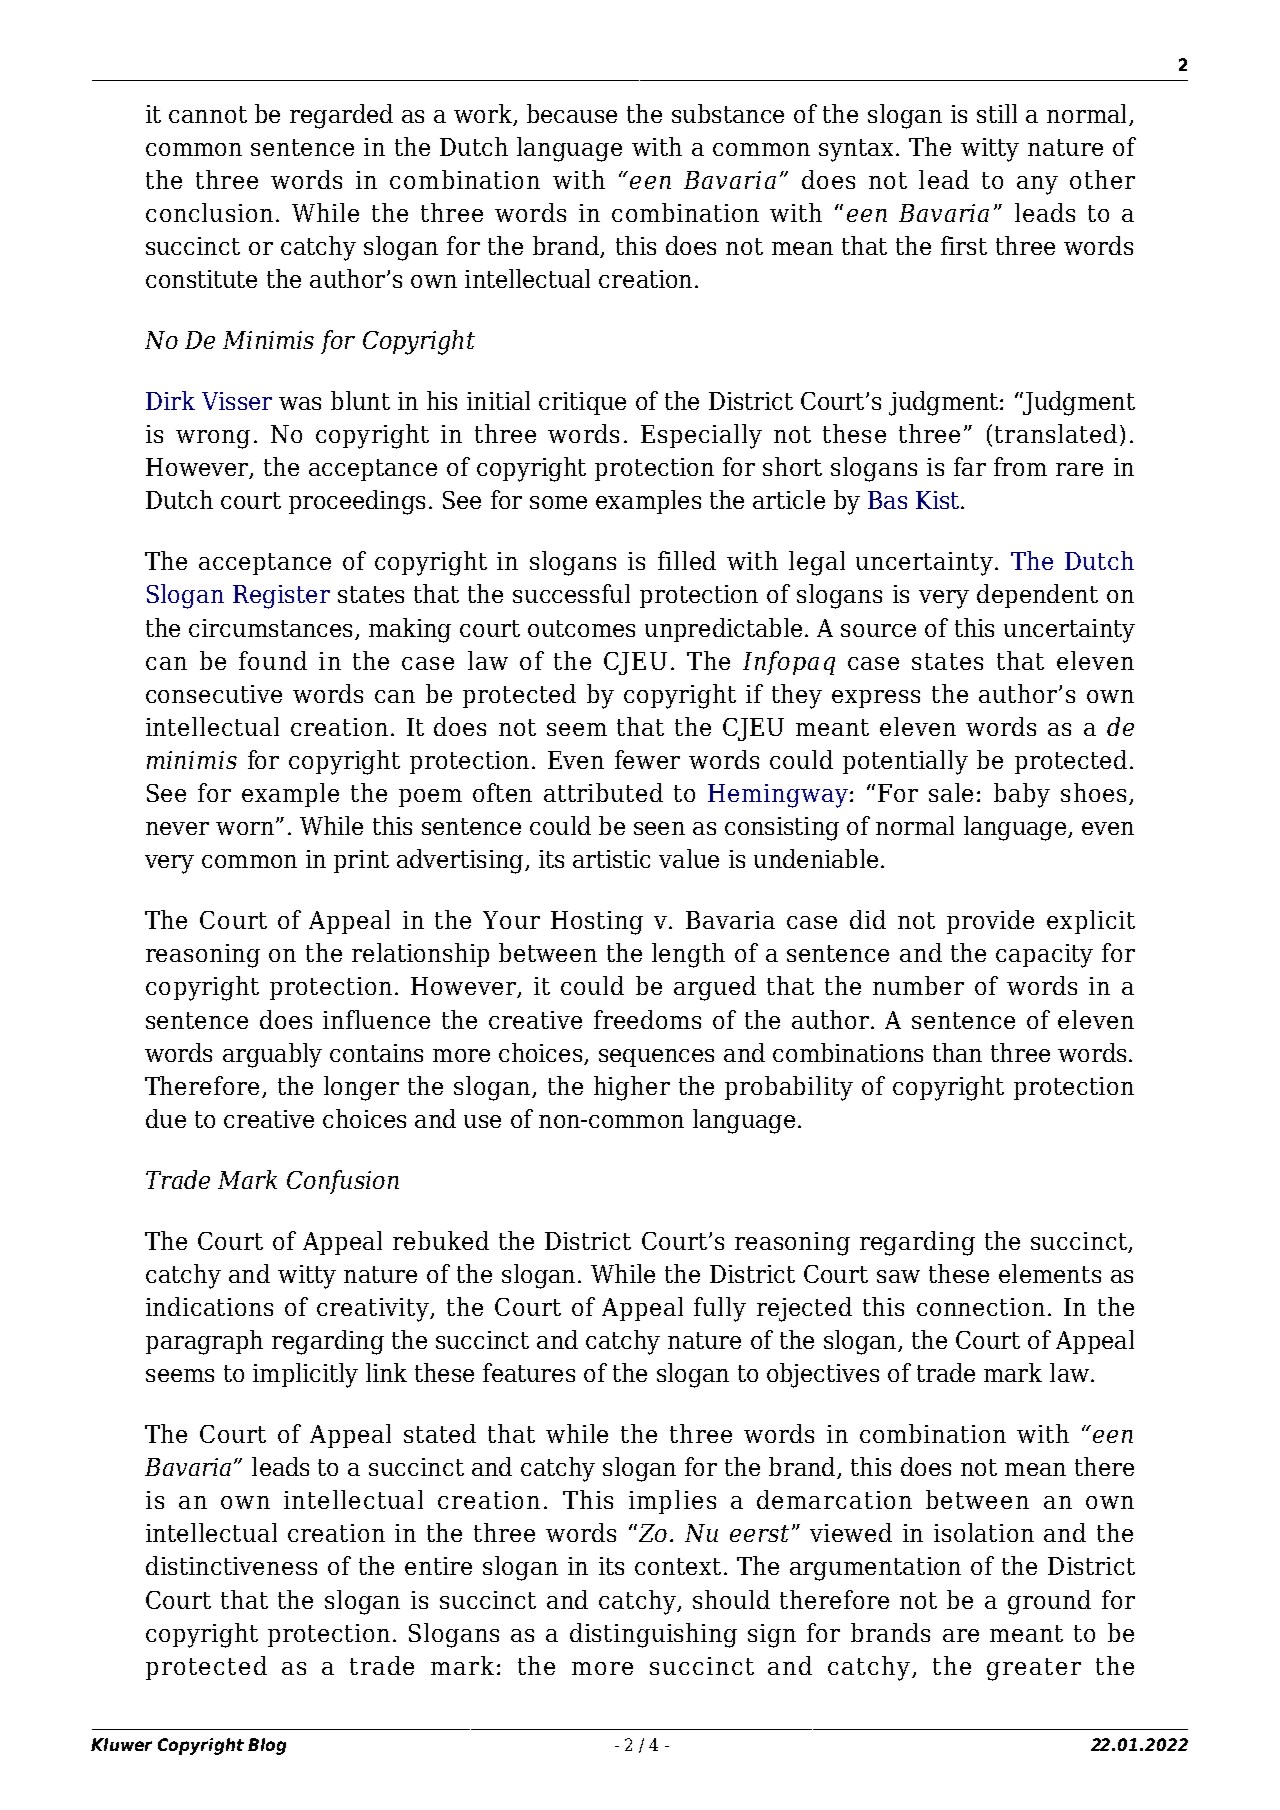  What do you see at coordinates (245, 828) in the image?
I see `worn` at bounding box center [245, 828].
